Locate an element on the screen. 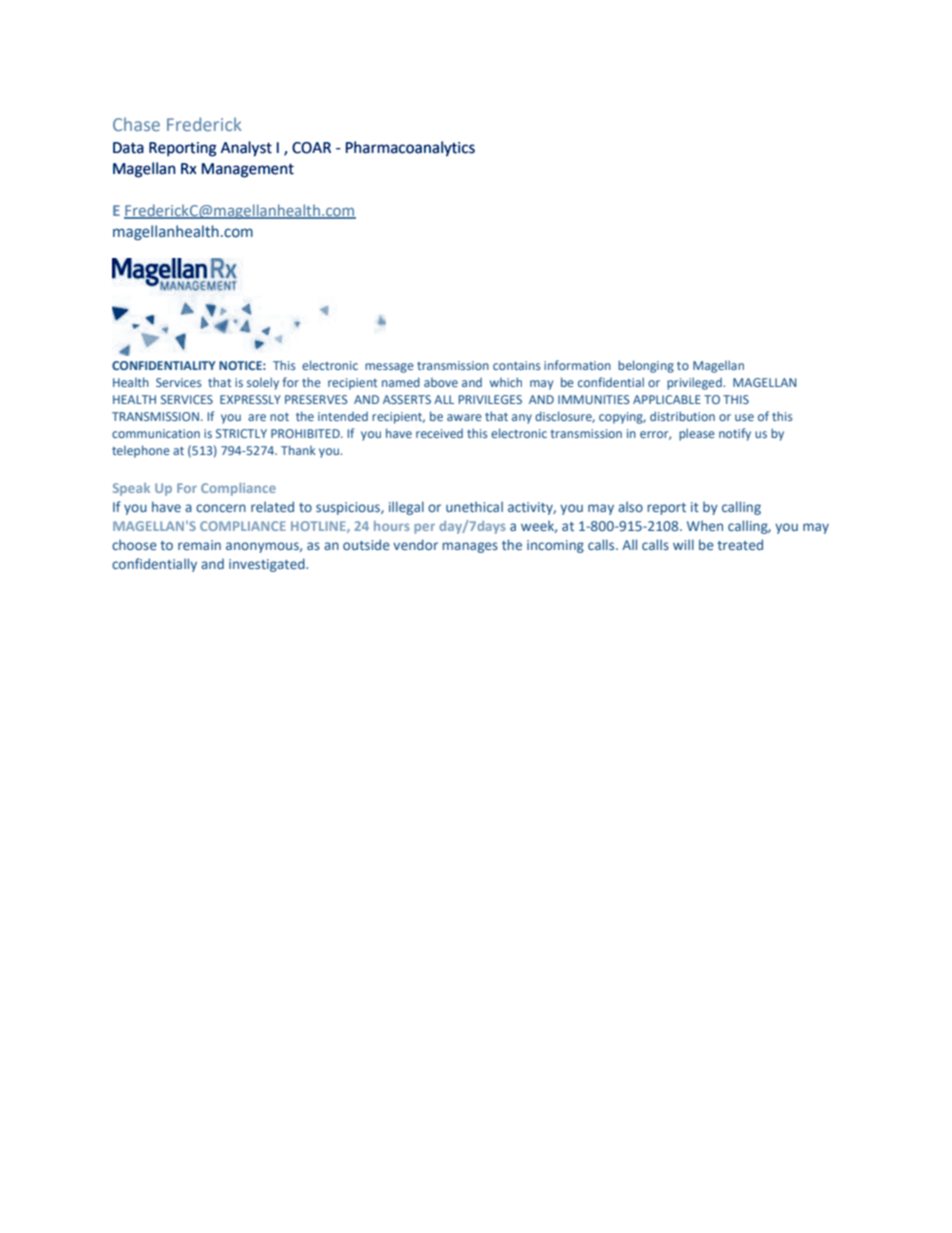 Image resolution: width=952 pixels, height=1233 pixels. message is located at coordinates (389, 368).
